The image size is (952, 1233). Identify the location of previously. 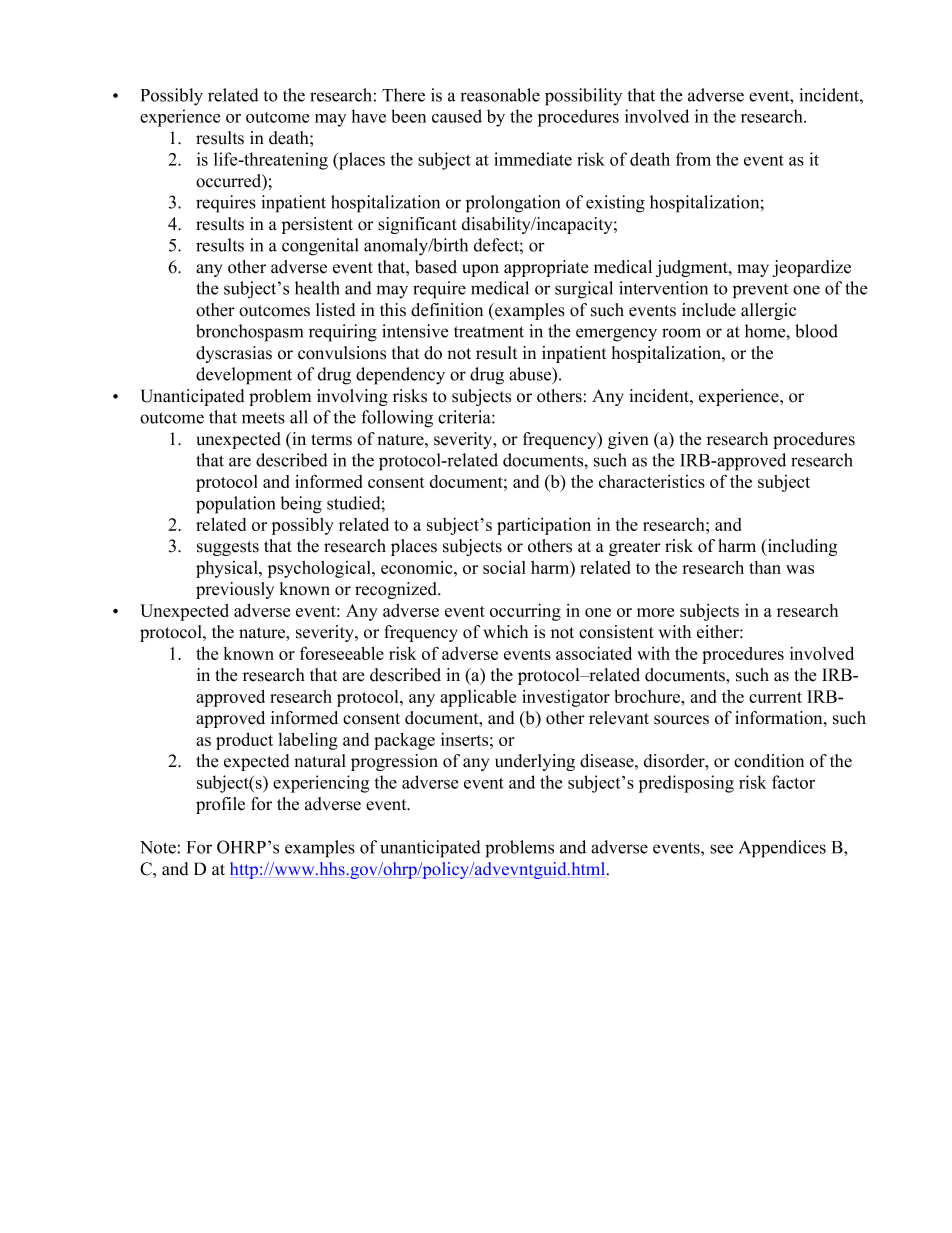
(235, 590).
